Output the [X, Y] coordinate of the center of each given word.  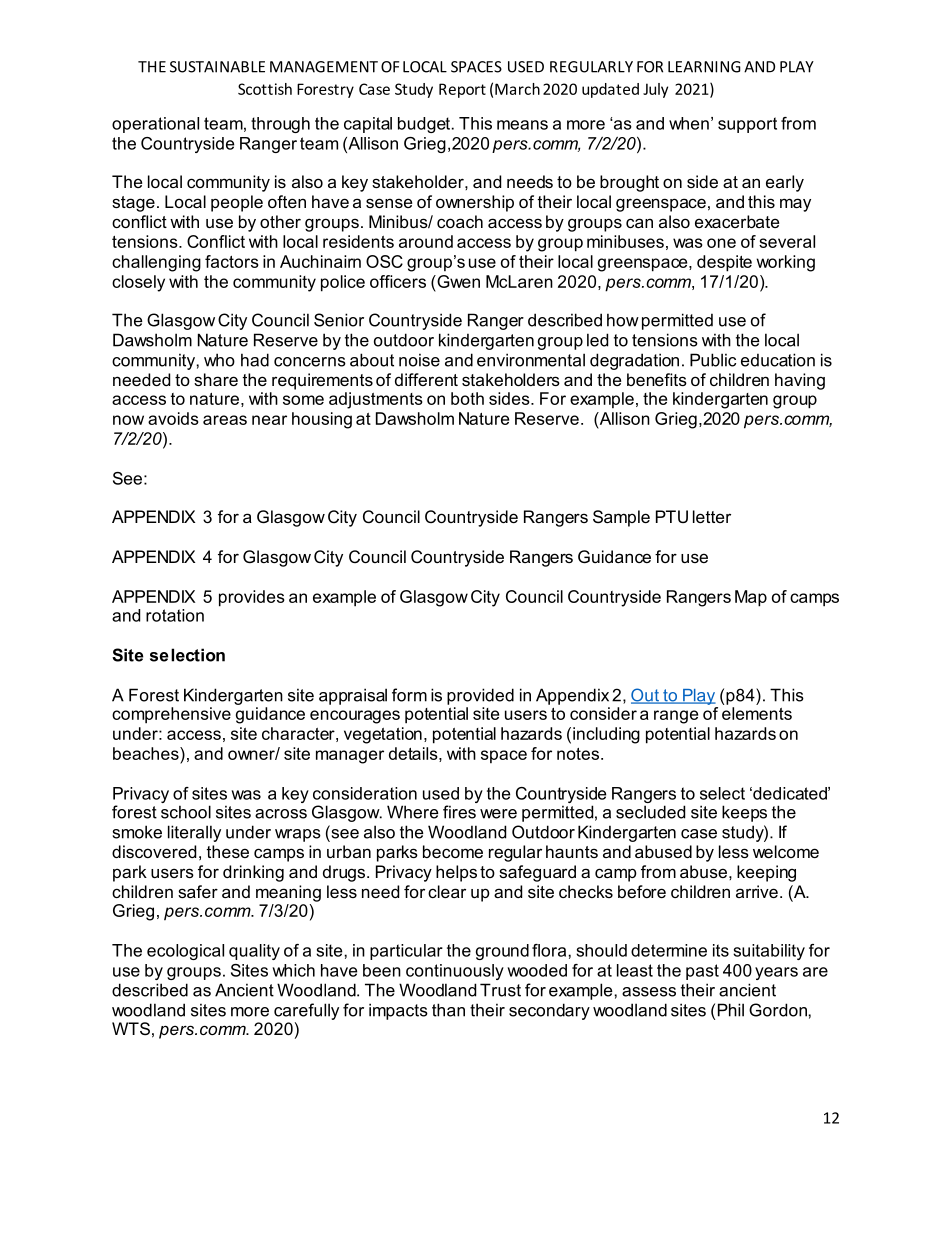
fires [459, 812]
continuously [455, 972]
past [702, 972]
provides [252, 598]
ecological [185, 952]
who [219, 360]
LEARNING [704, 67]
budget [425, 125]
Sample [621, 518]
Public [713, 360]
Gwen [457, 281]
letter [712, 516]
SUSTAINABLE [217, 67]
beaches [147, 753]
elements [757, 713]
